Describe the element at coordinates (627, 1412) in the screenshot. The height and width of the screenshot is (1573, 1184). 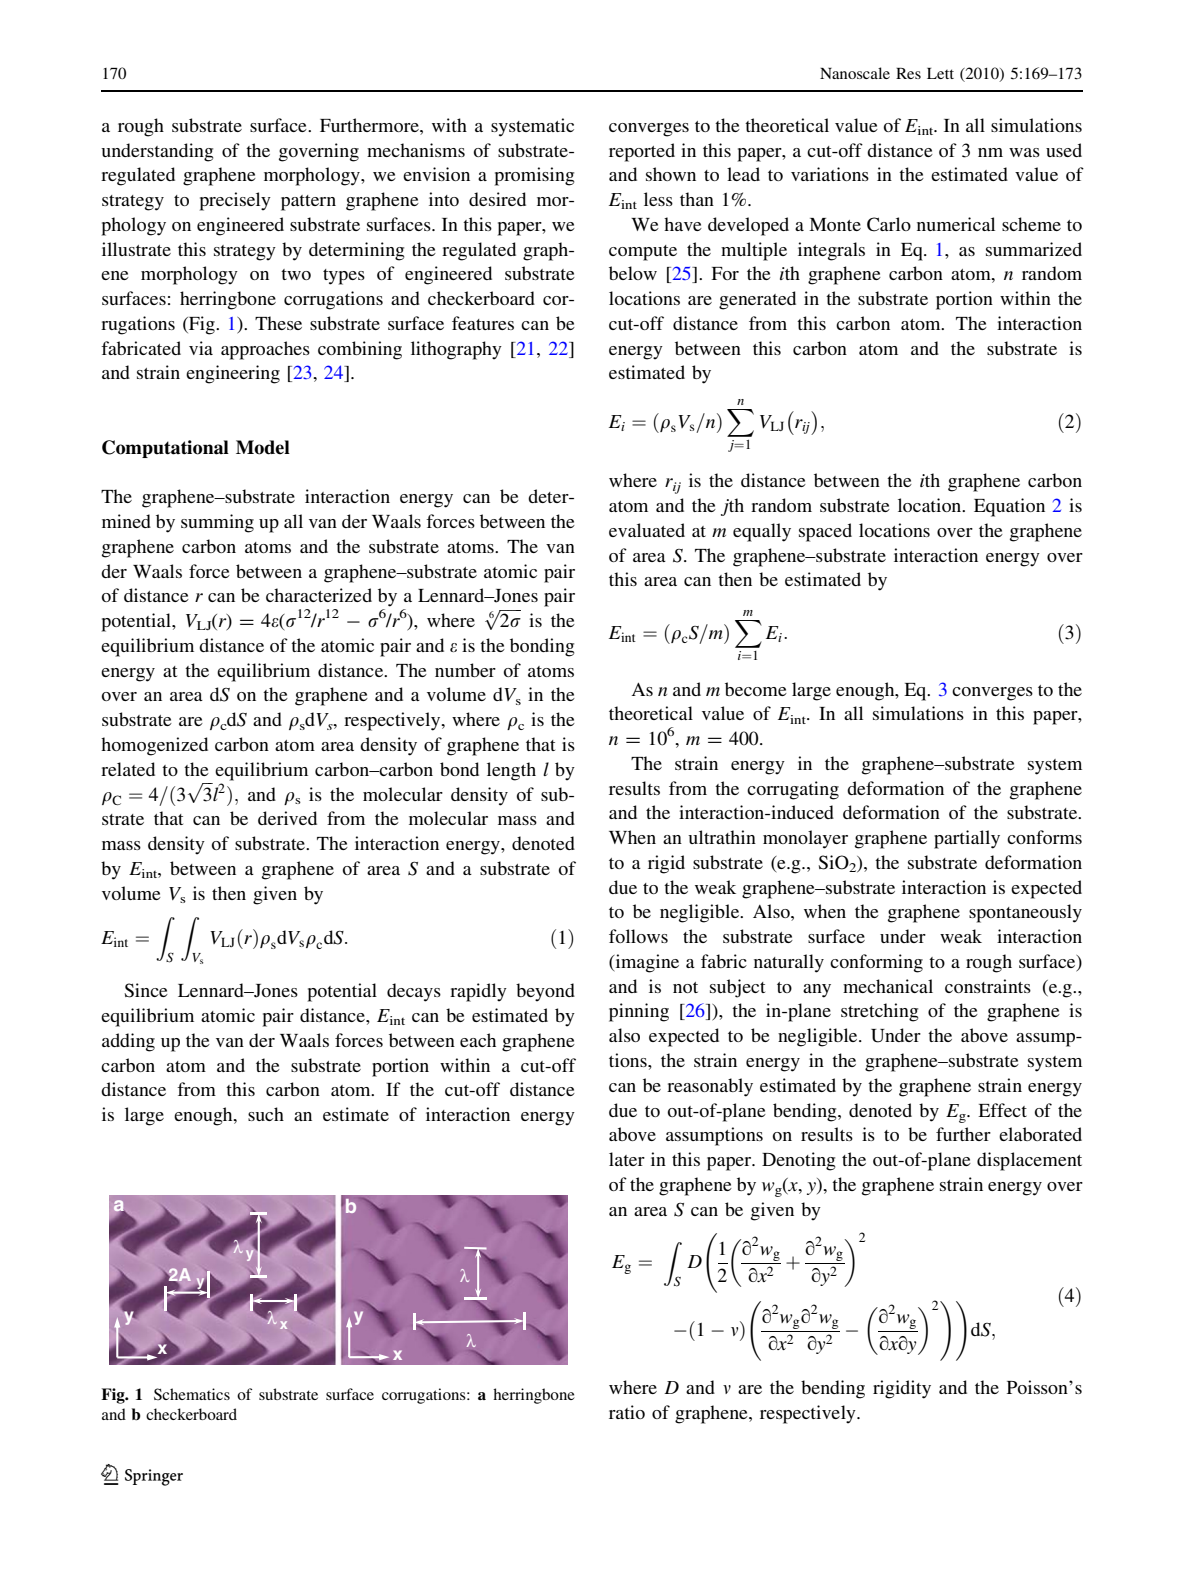
I see `ratio` at that location.
